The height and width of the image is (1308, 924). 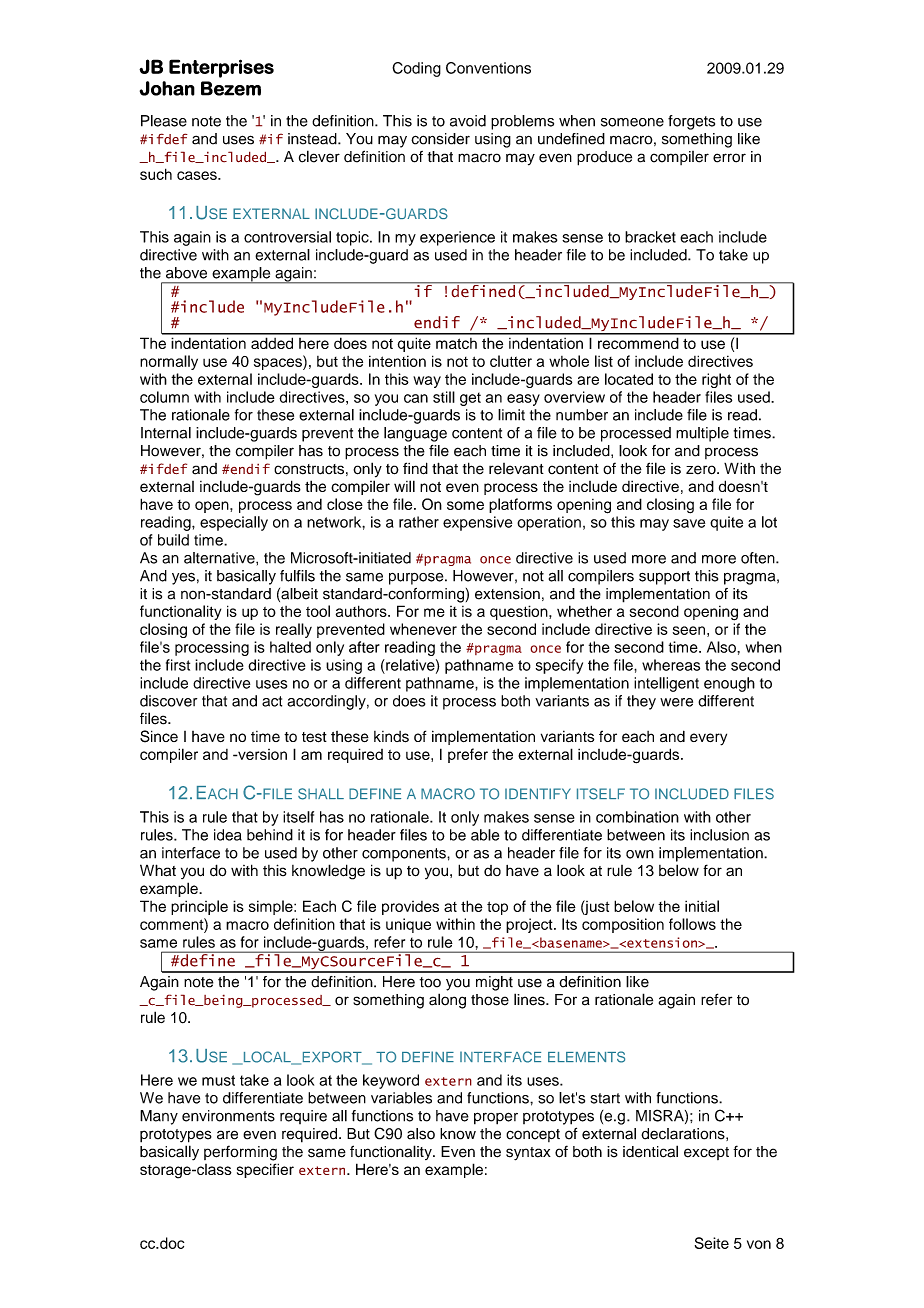 What do you see at coordinates (691, 122) in the image?
I see `forgets` at bounding box center [691, 122].
